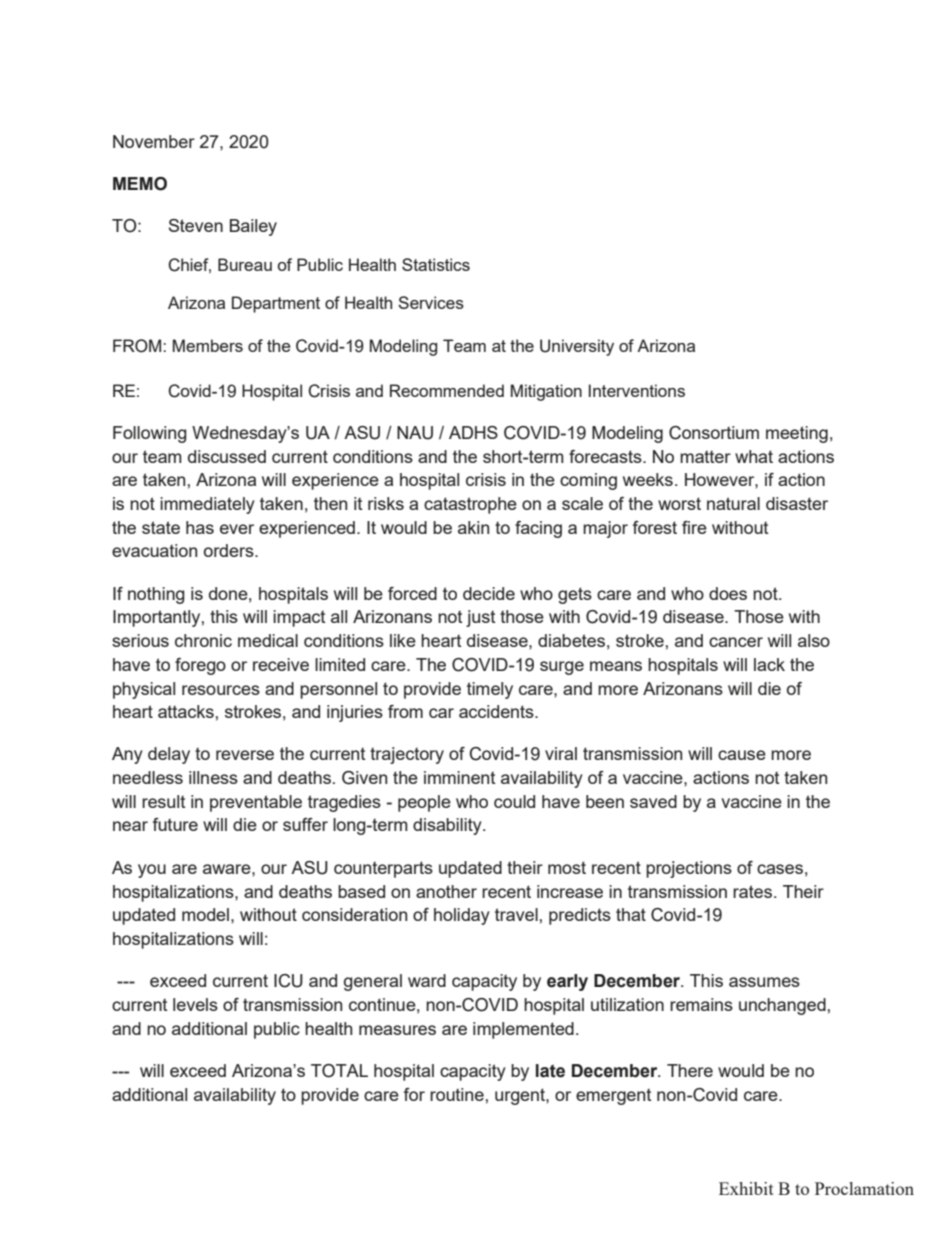 The width and height of the document is (952, 1233). Describe the element at coordinates (339, 1071) in the document. I see `TOTAL` at that location.
